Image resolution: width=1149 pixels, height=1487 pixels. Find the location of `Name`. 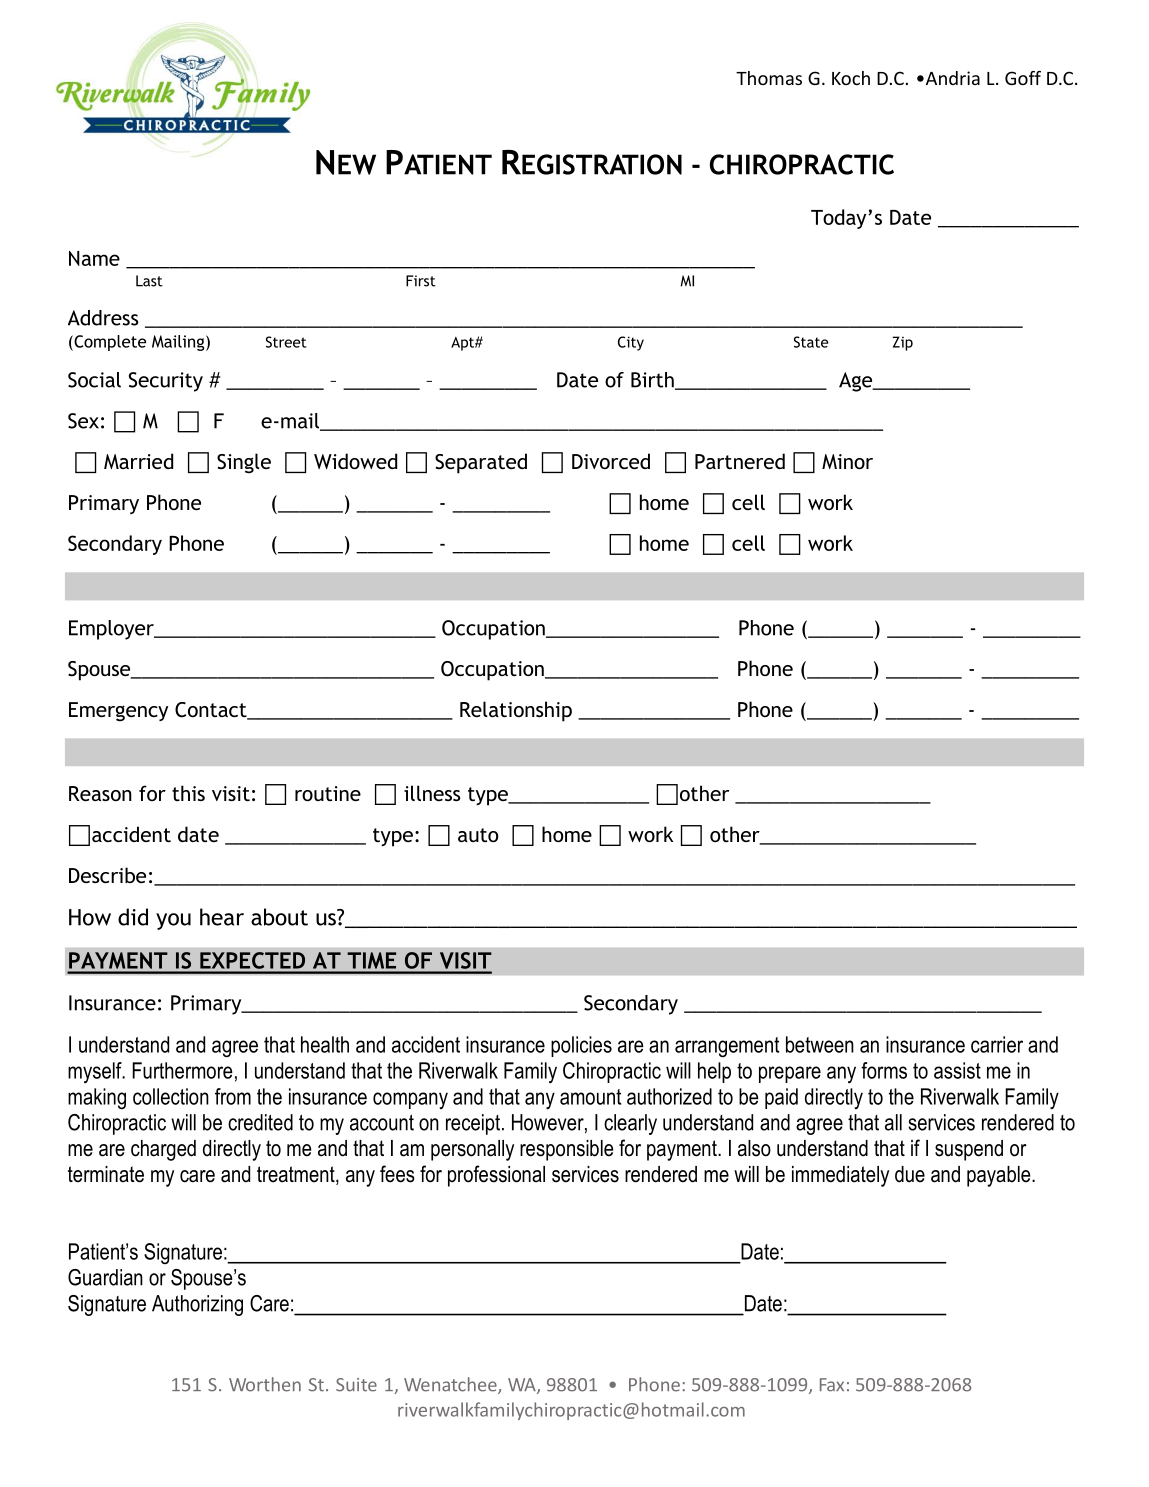

Name is located at coordinates (94, 258).
